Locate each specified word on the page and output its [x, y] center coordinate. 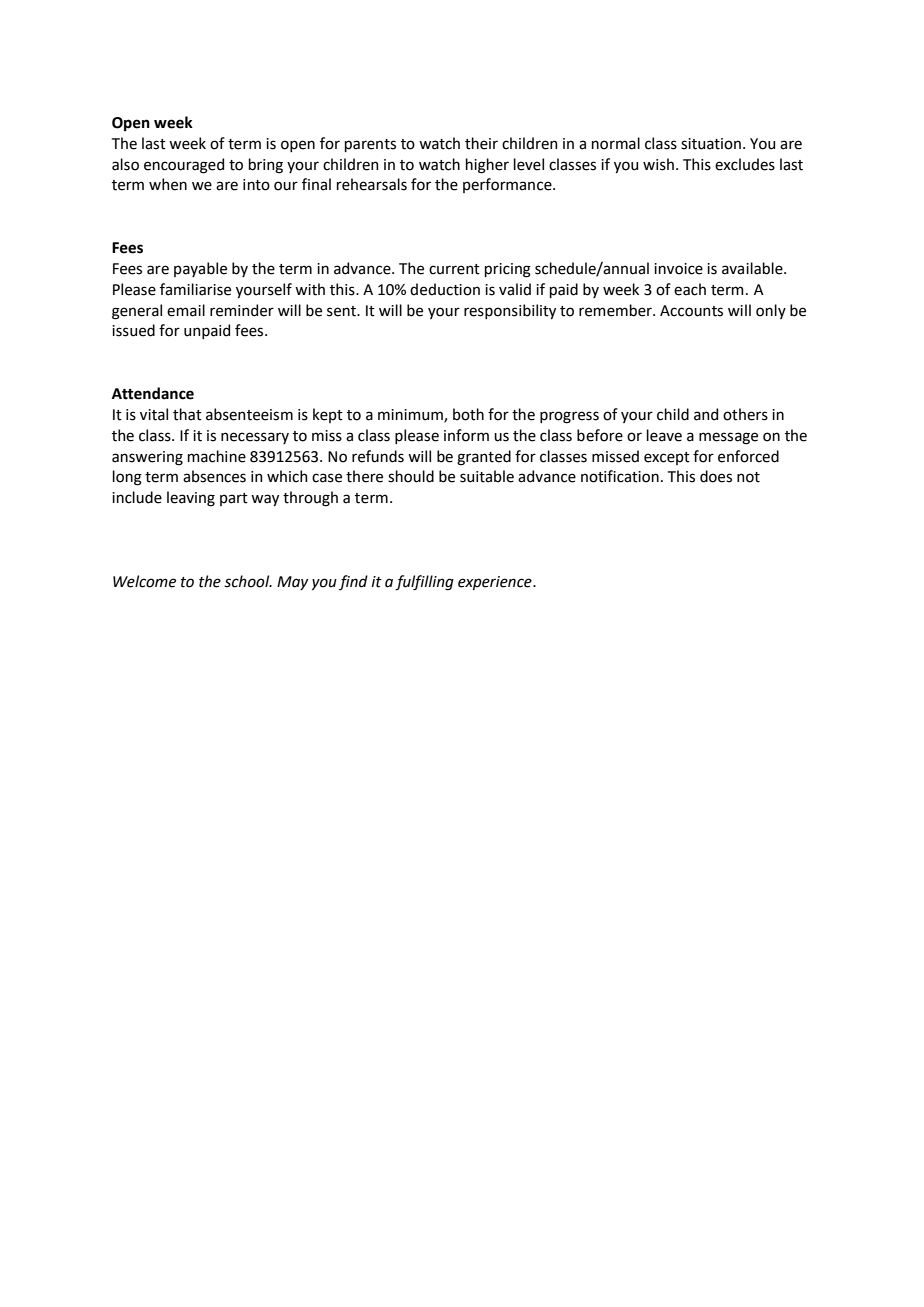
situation [711, 144]
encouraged [184, 166]
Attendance [153, 393]
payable [200, 269]
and [706, 414]
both [468, 414]
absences [214, 476]
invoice [678, 269]
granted [484, 458]
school [248, 581]
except [667, 458]
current [454, 269]
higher [487, 166]
